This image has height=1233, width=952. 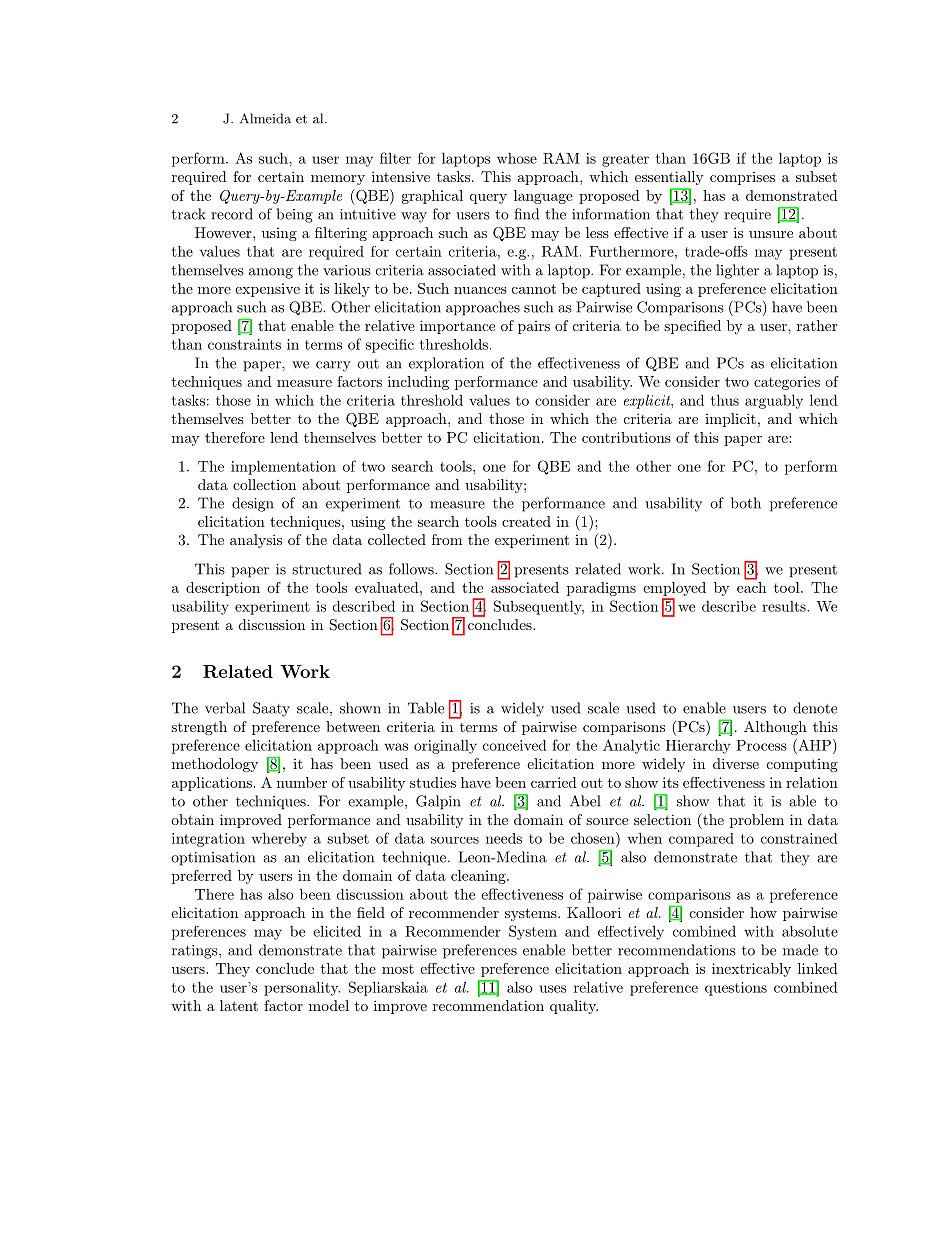 What do you see at coordinates (244, 344) in the image?
I see `constraints` at bounding box center [244, 344].
